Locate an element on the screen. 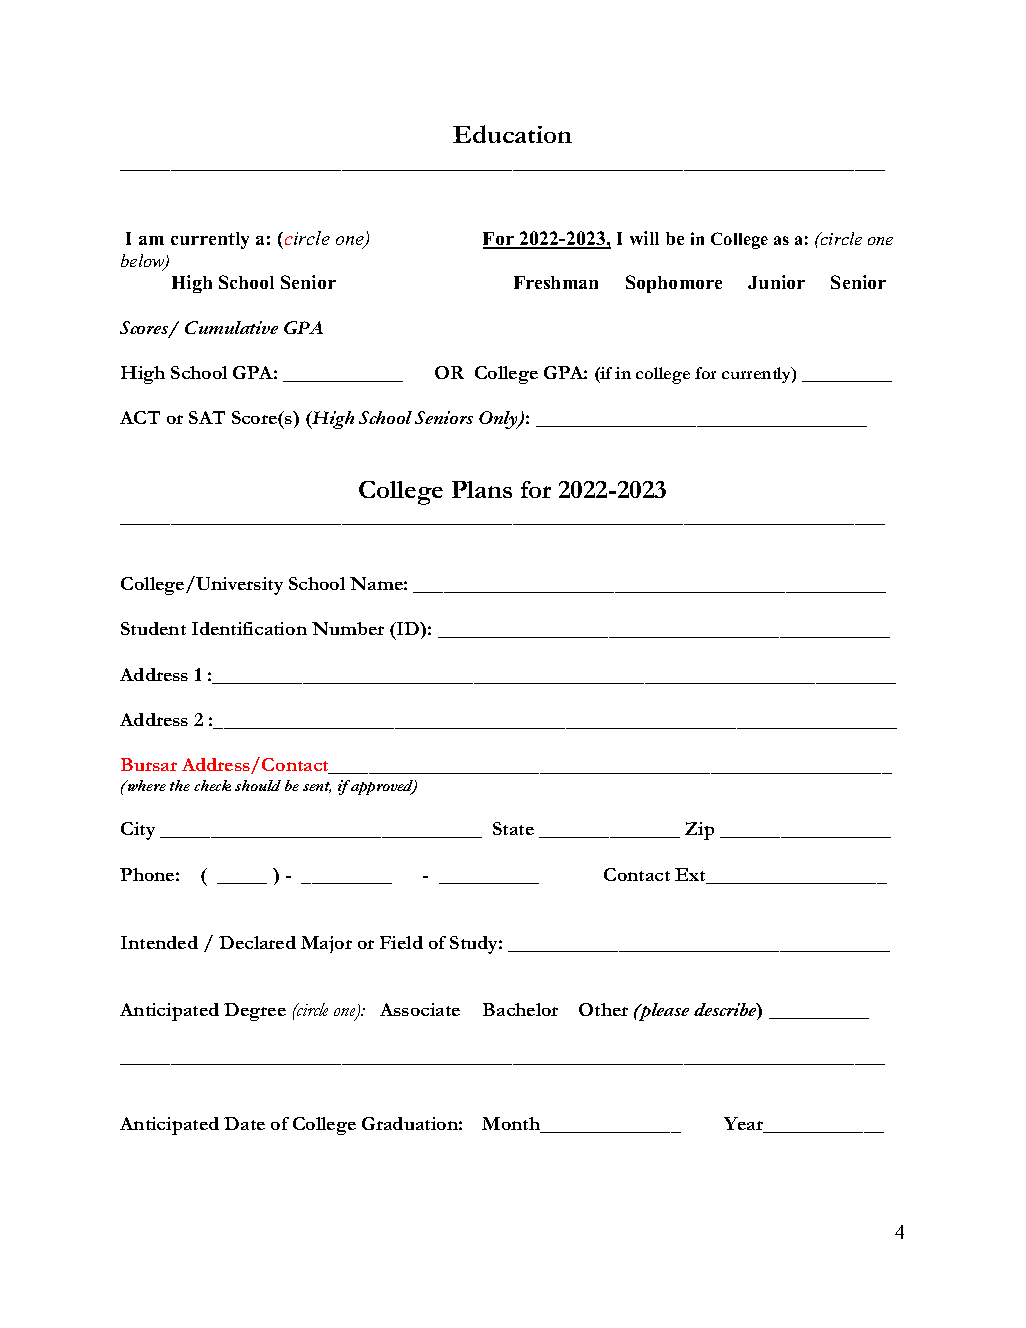 This screenshot has height=1328, width=1026. will is located at coordinates (644, 238).
